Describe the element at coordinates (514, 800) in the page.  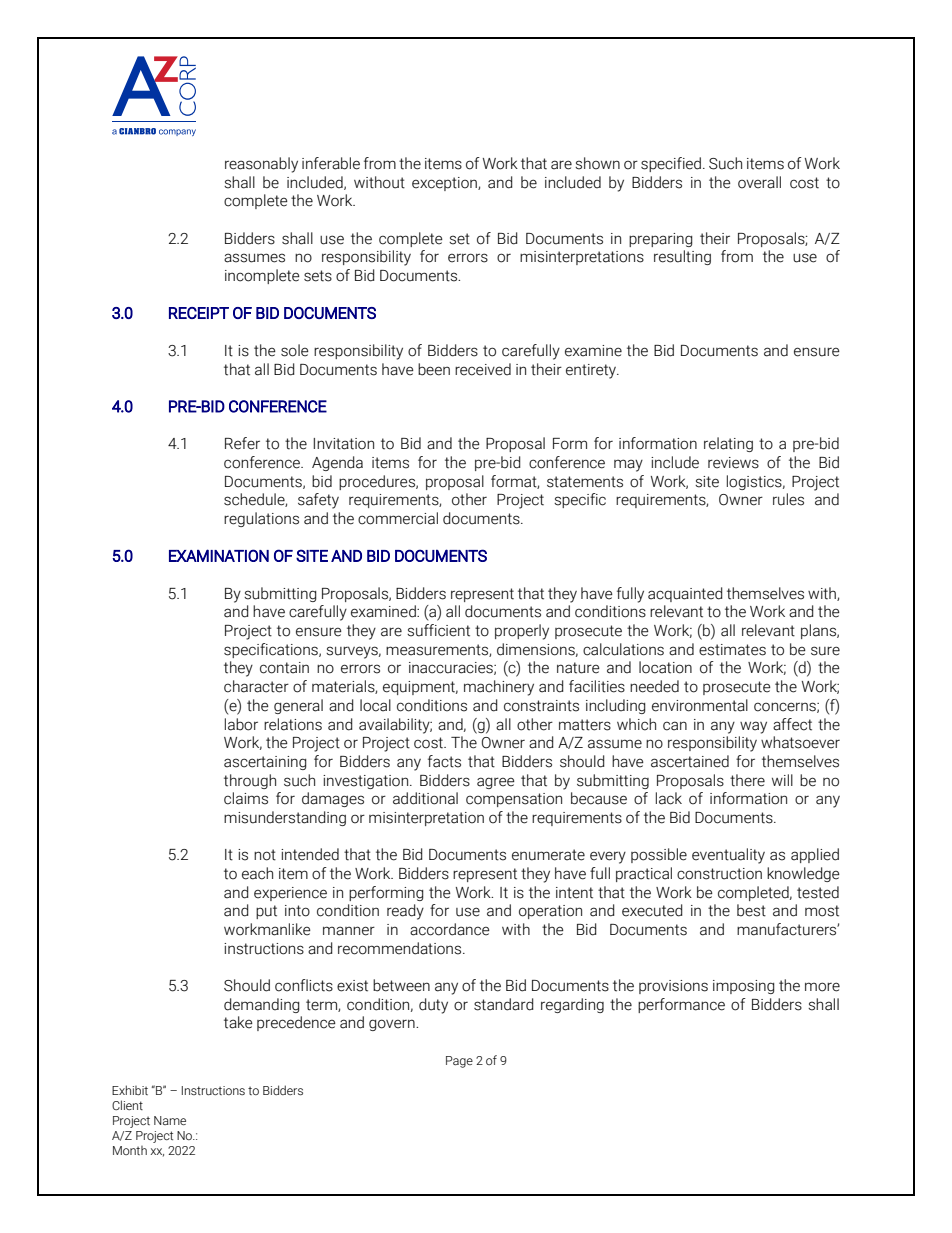
I see `compensation` at that location.
